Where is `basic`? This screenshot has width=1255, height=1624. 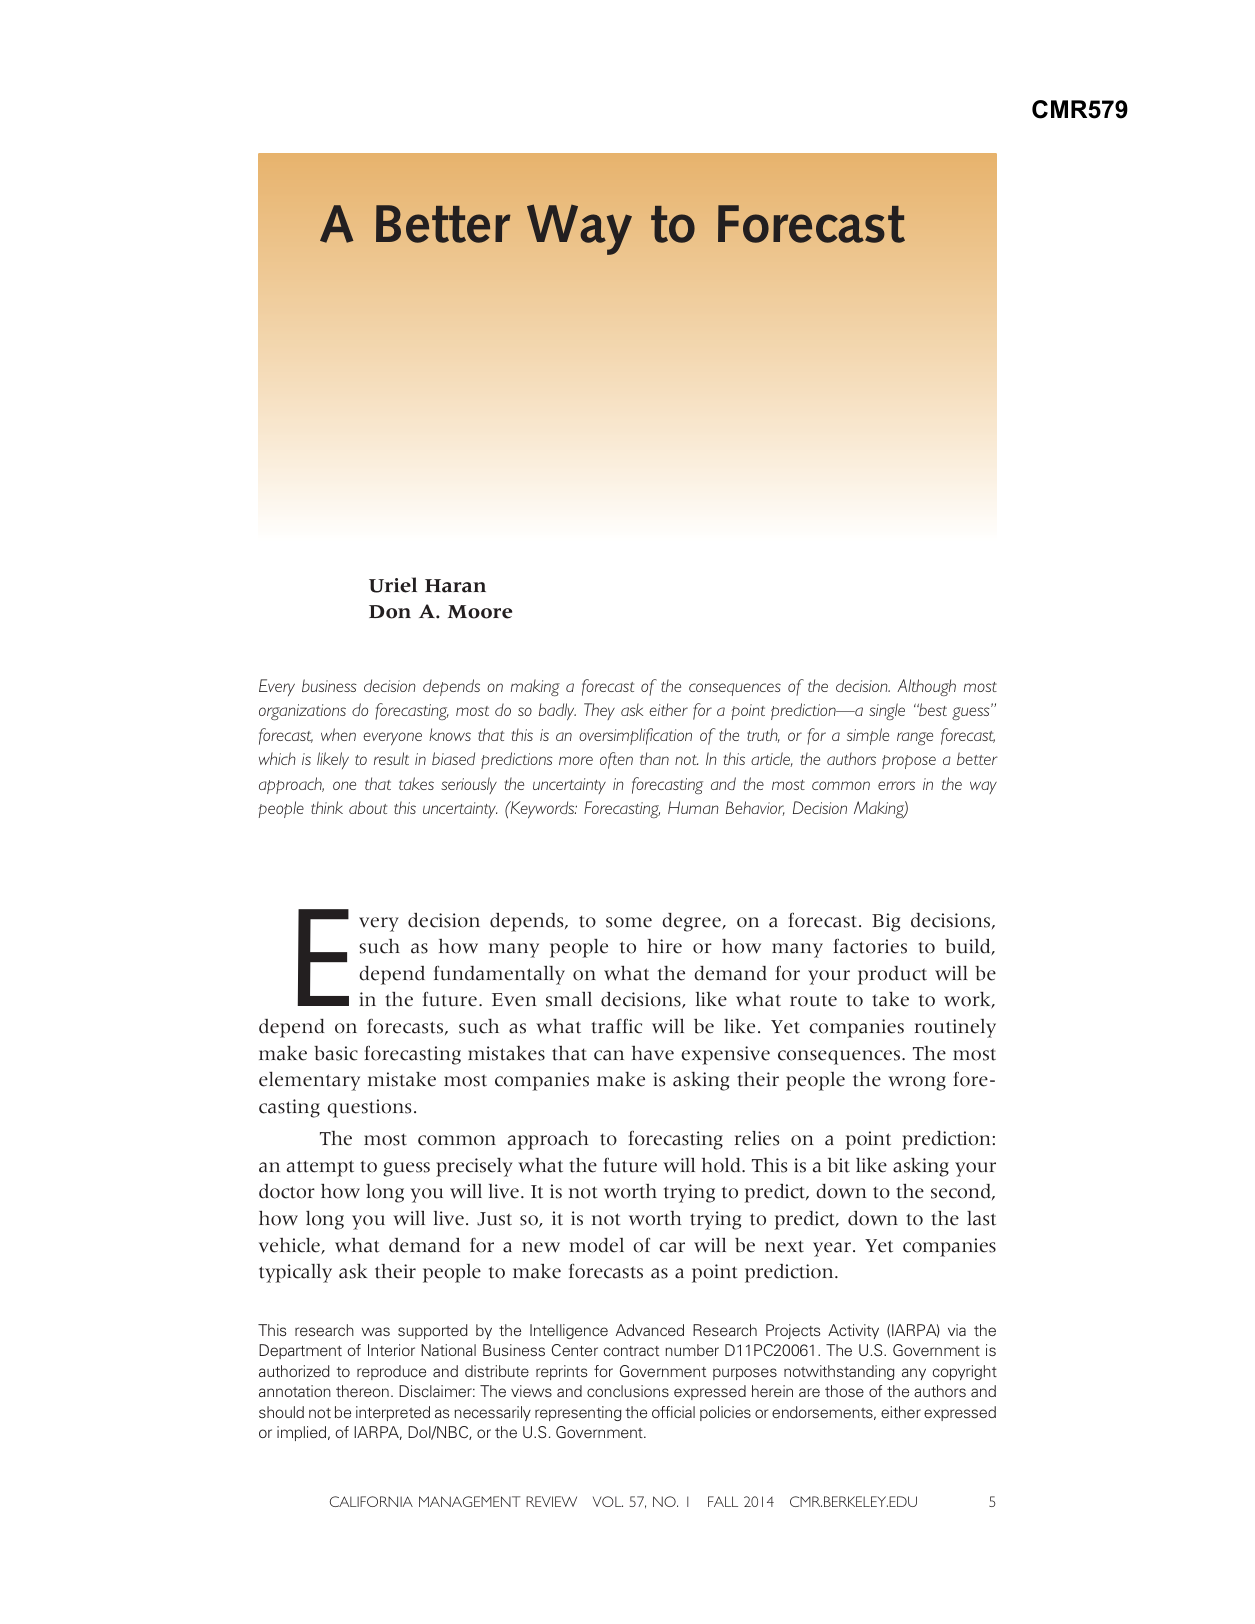
basic is located at coordinates (336, 1053).
